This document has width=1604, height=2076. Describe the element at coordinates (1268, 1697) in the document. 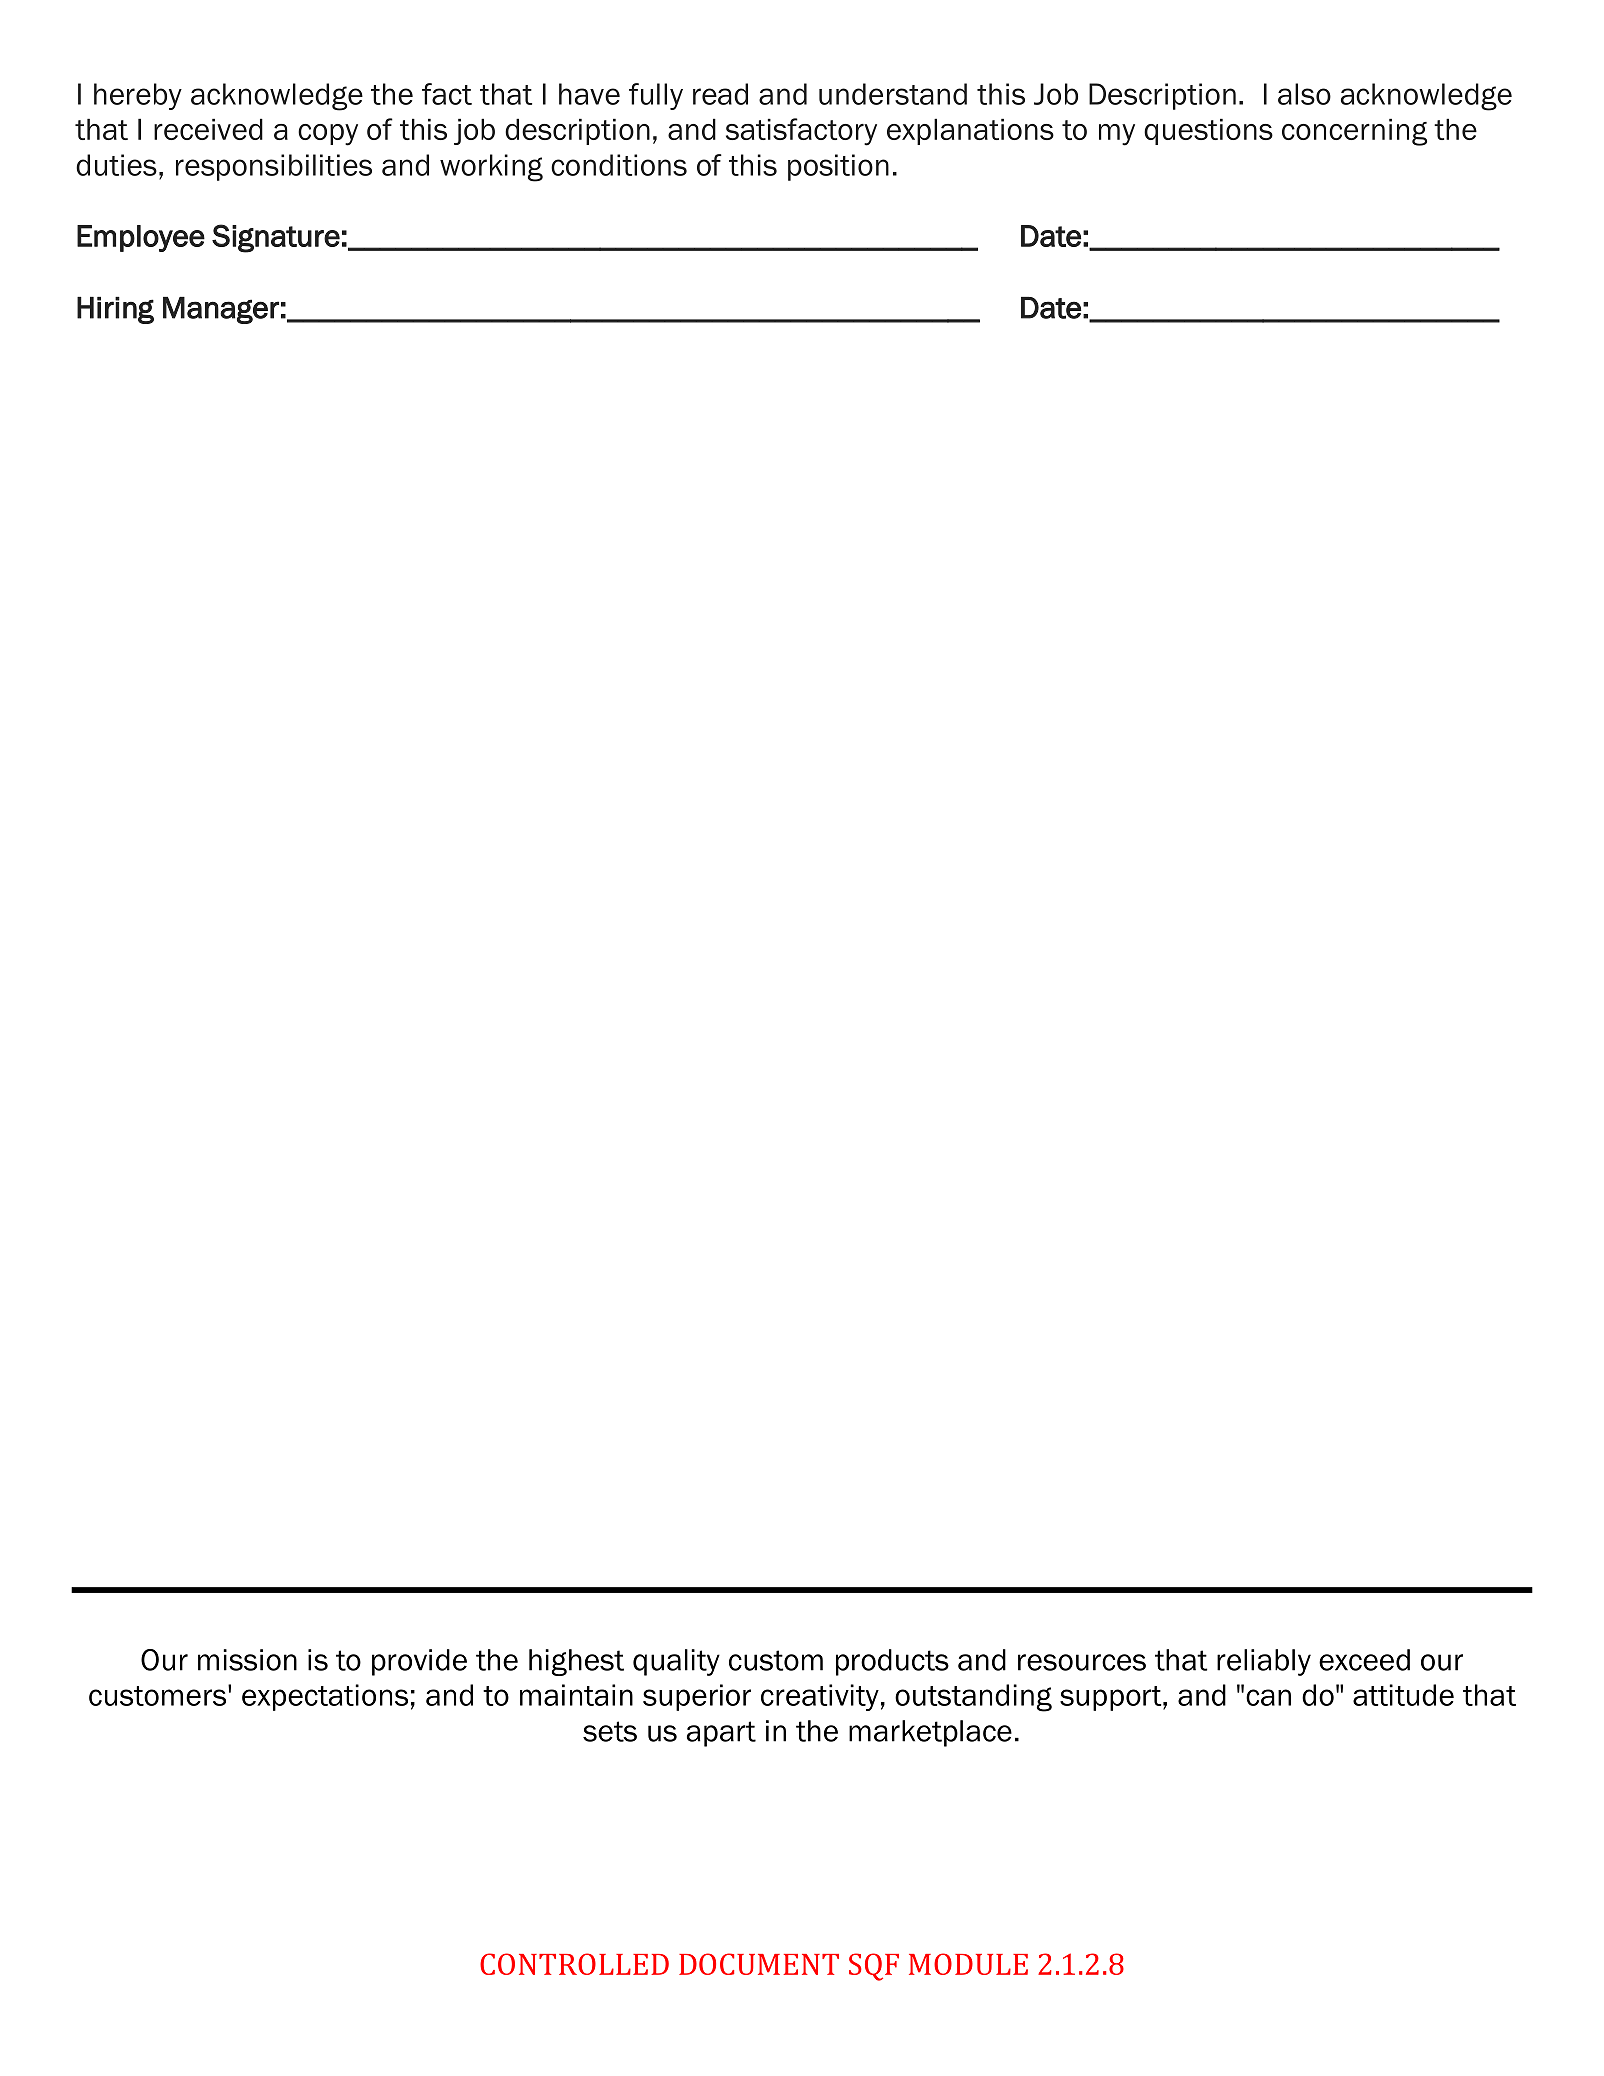

I see `can` at that location.
